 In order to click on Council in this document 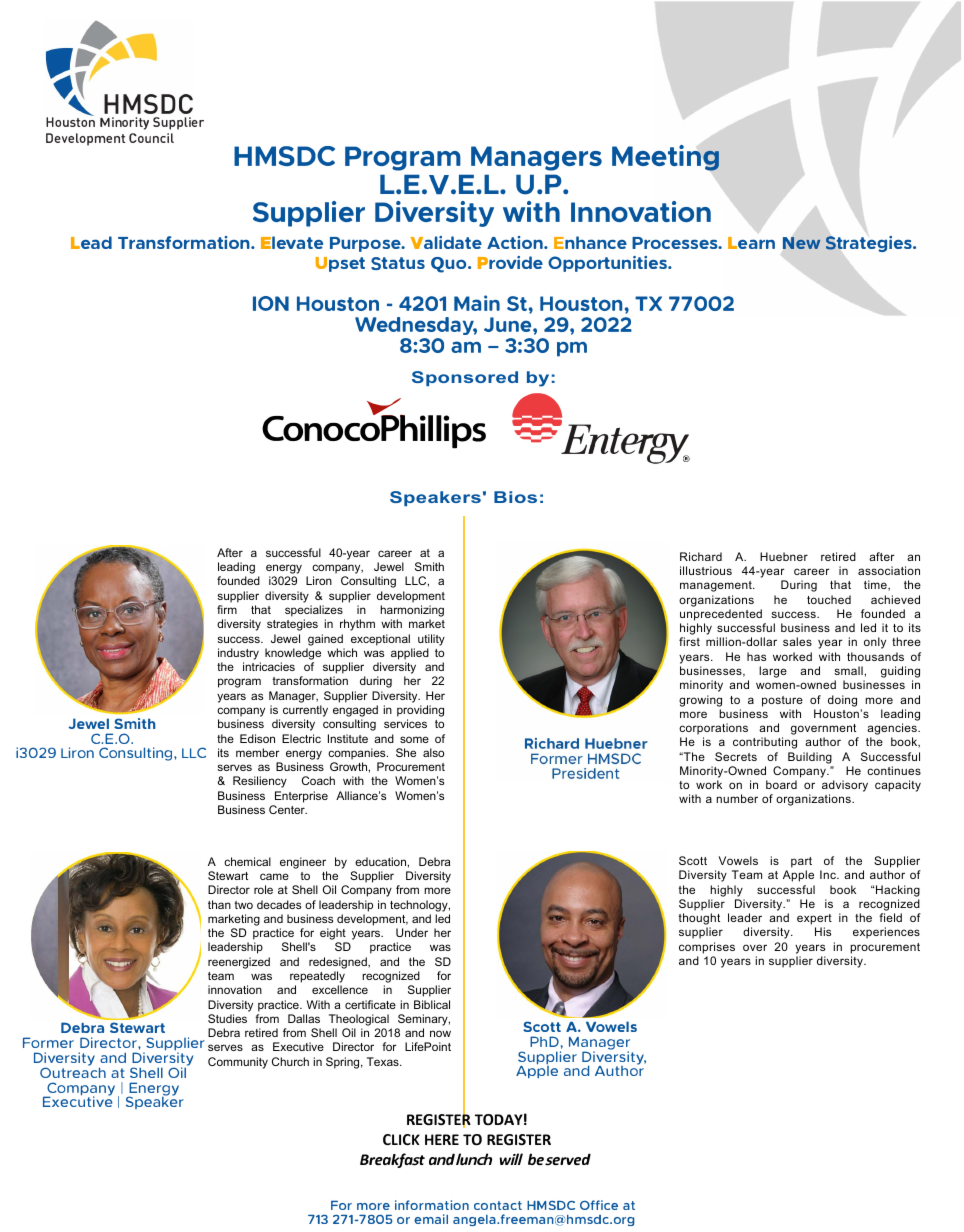, I will do `click(151, 138)`.
